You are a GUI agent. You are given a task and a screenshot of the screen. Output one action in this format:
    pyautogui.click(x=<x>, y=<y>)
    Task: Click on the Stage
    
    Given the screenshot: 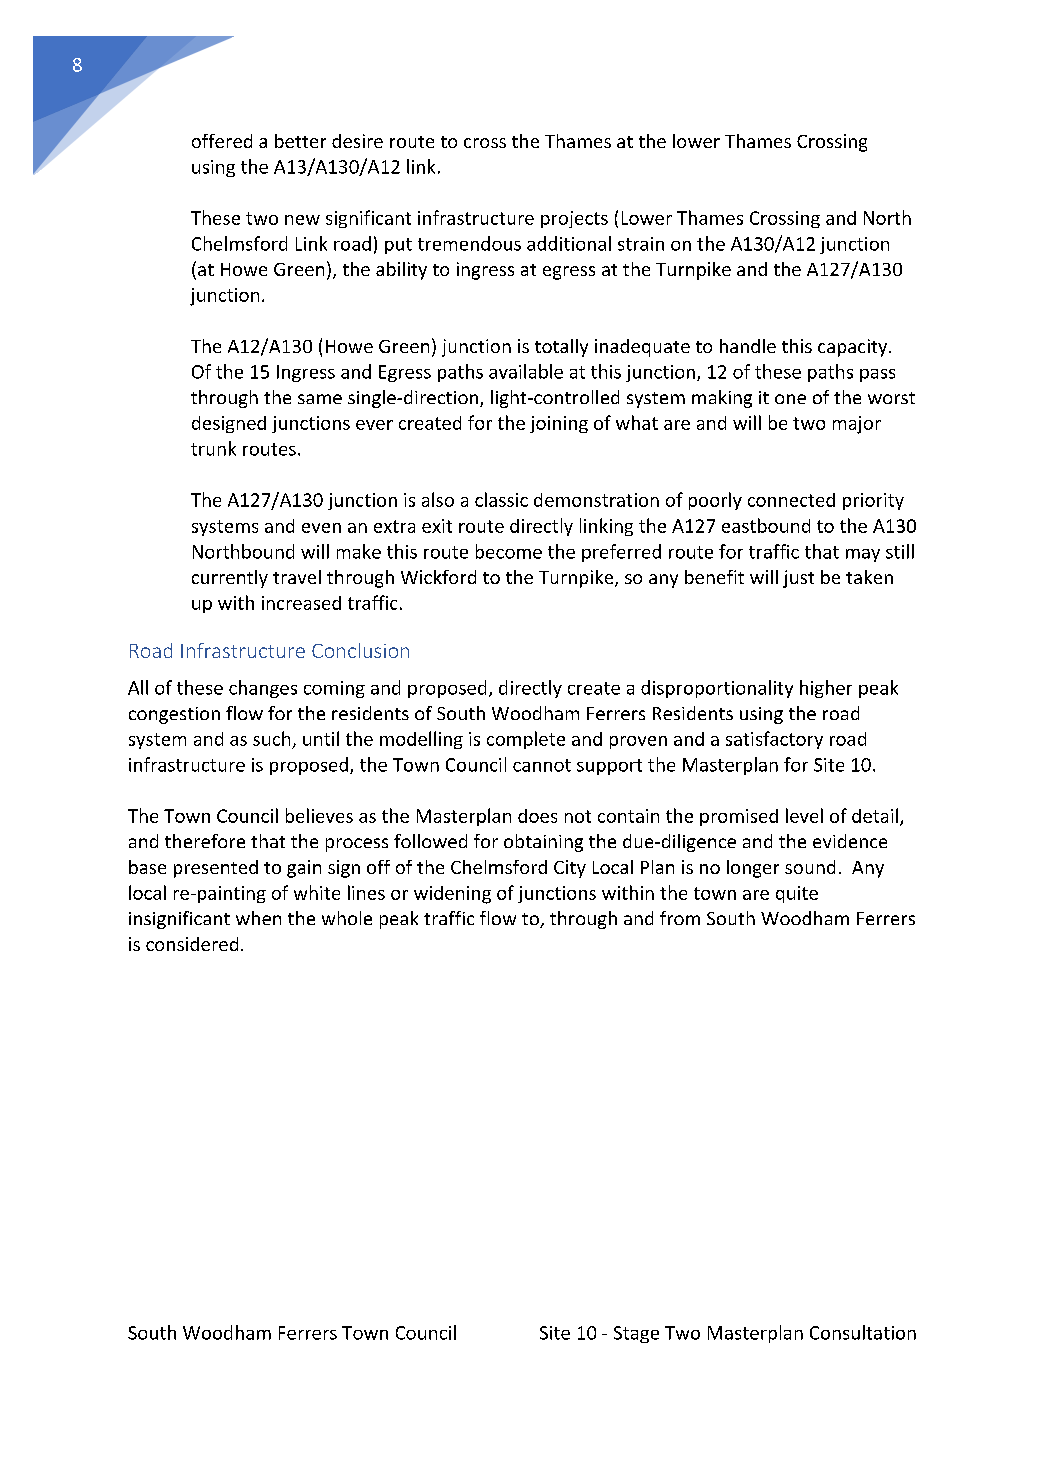 What is the action you would take?
    pyautogui.click(x=636, y=1334)
